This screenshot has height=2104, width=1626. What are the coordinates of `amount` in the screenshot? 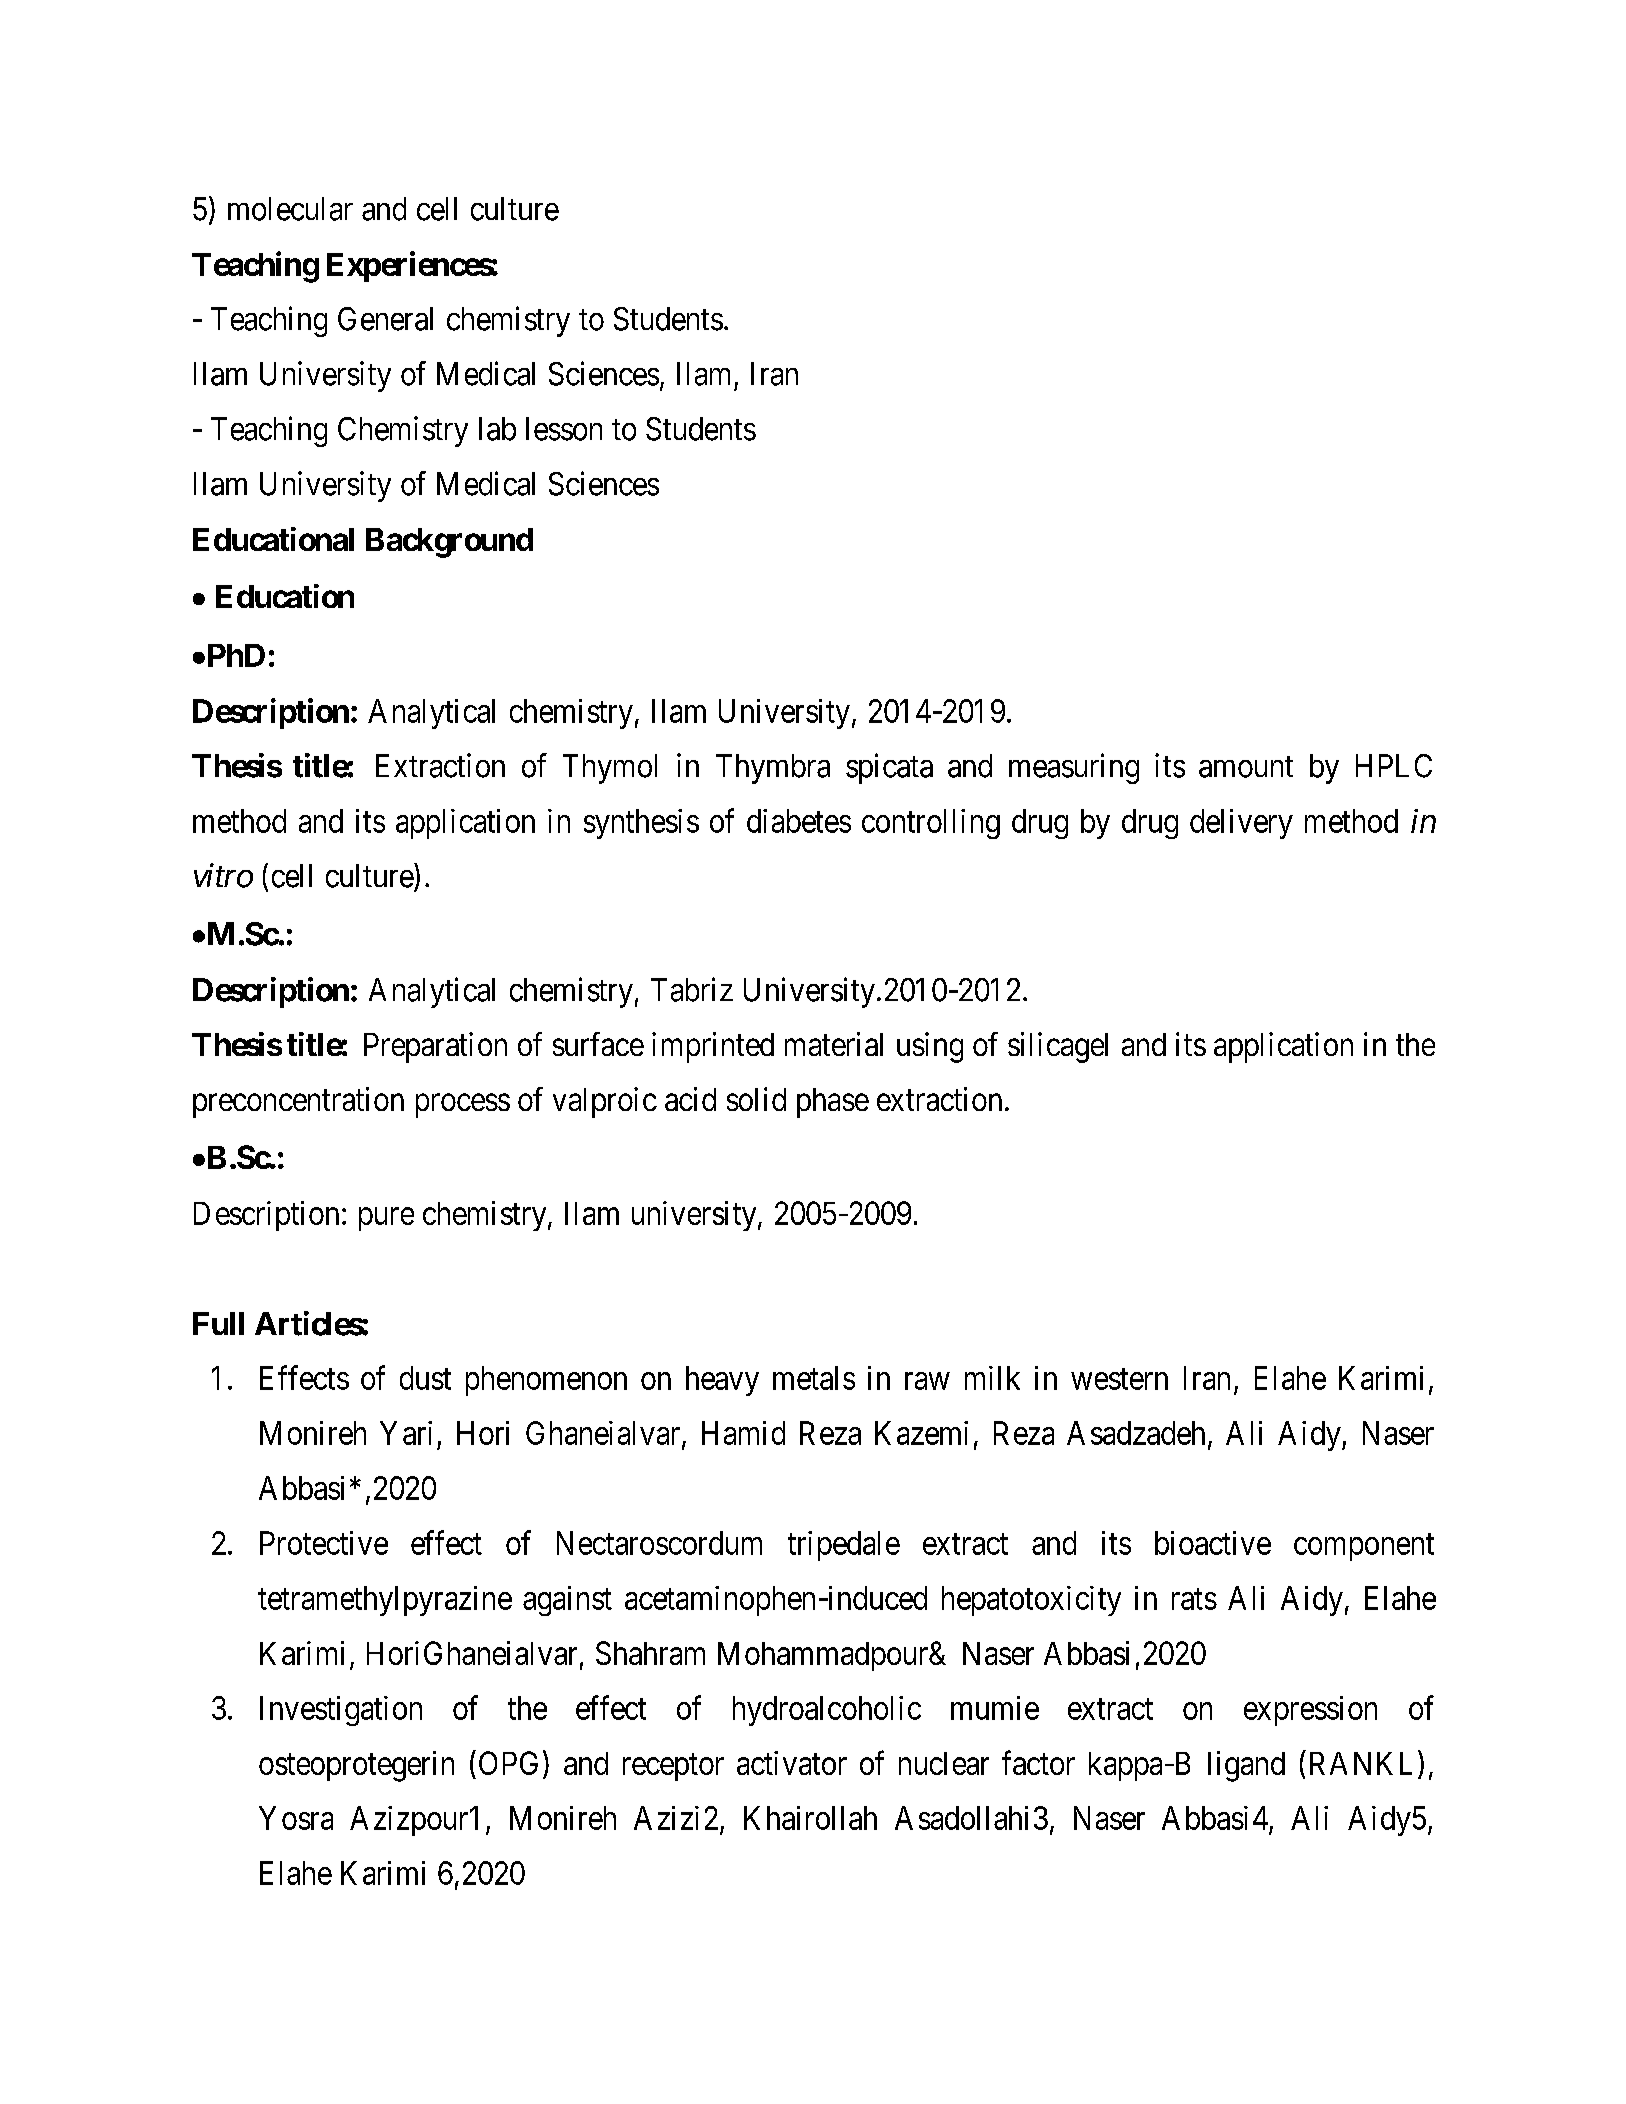 It's located at (1246, 767).
